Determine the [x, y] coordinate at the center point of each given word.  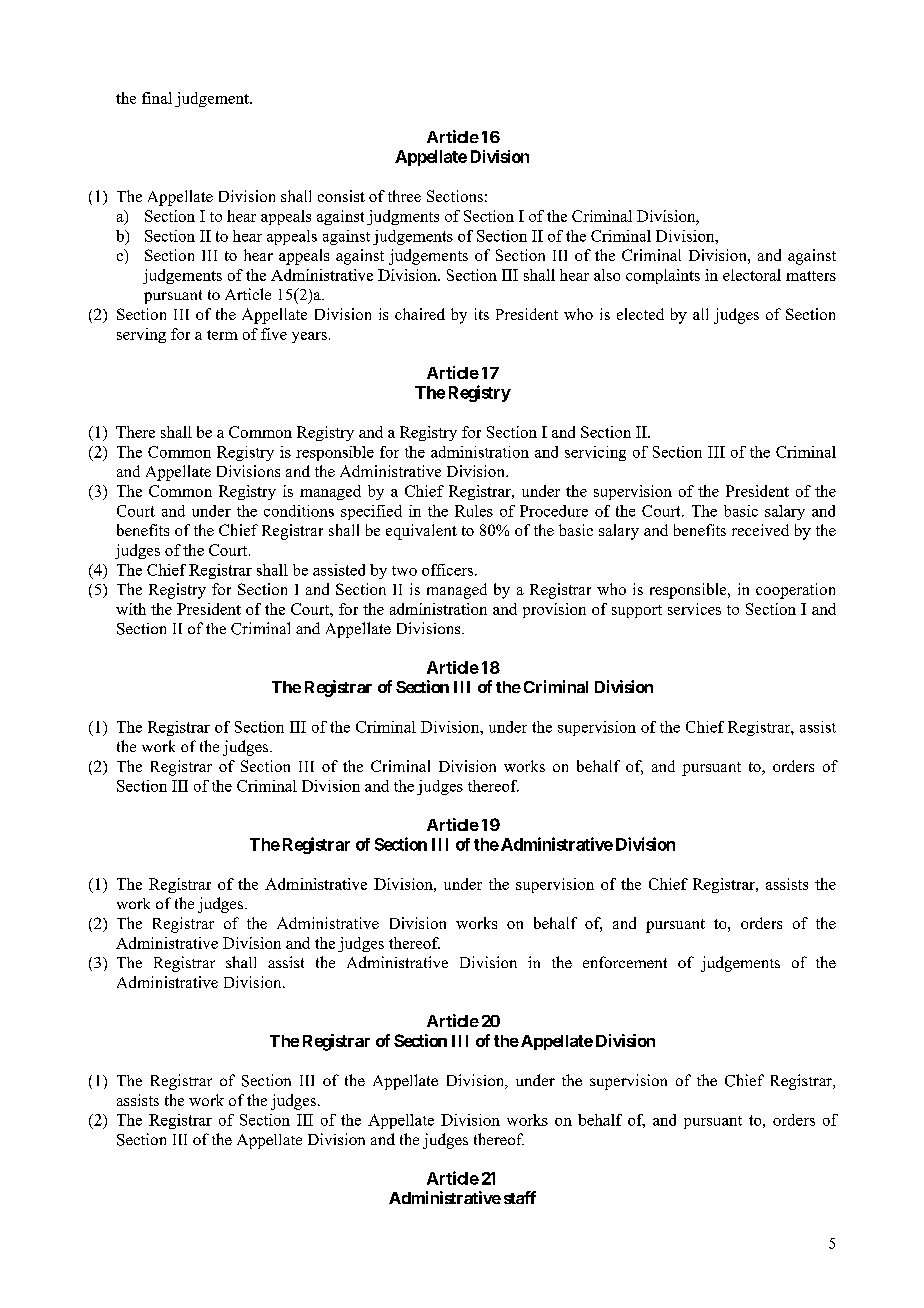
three [404, 196]
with [131, 609]
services [694, 609]
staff [520, 1197]
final [157, 98]
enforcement [625, 962]
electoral [752, 275]
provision [554, 610]
